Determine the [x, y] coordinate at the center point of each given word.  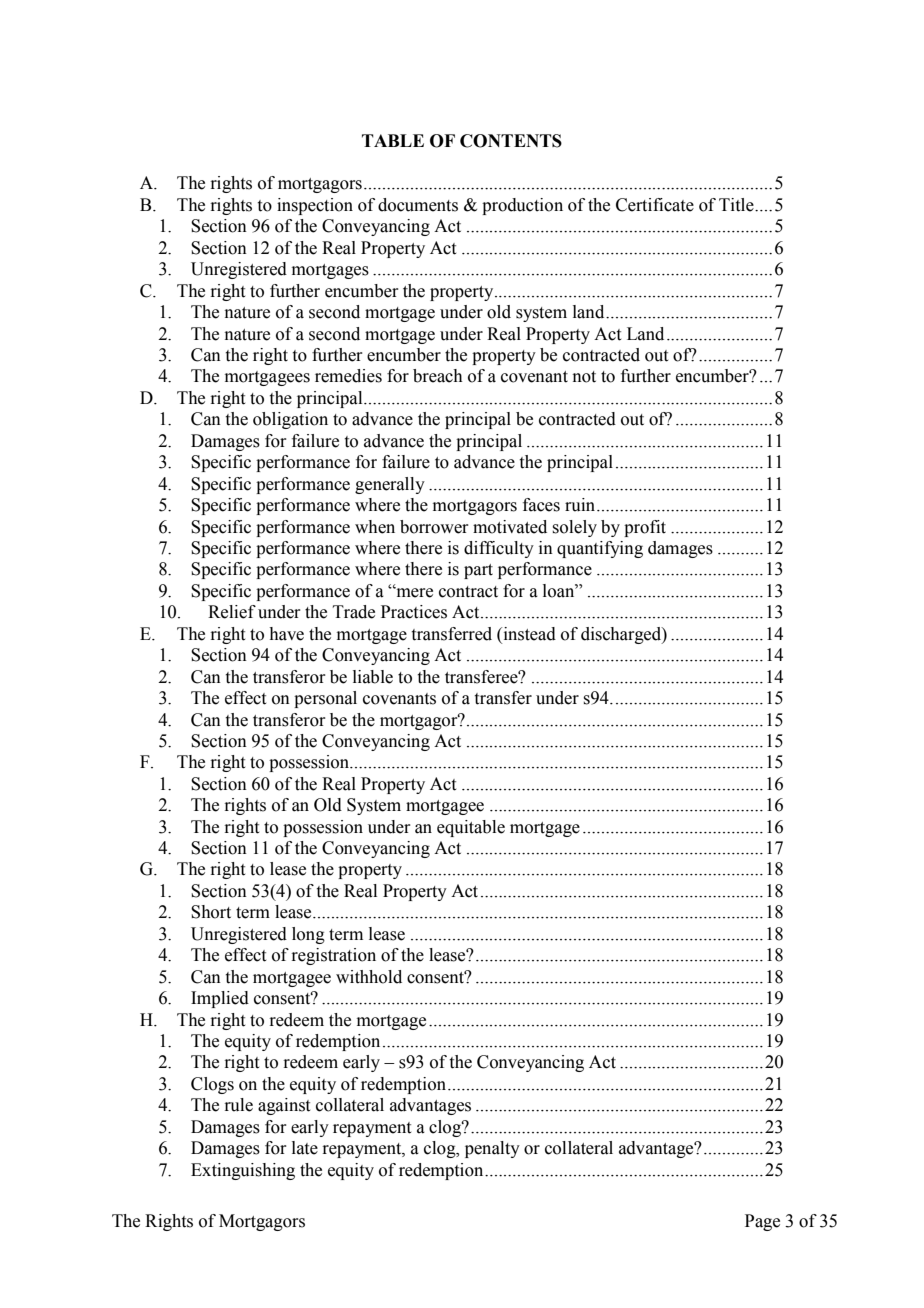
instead [528, 634]
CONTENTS [511, 141]
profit [645, 528]
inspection [315, 206]
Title [737, 205]
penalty [492, 1149]
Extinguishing [243, 1171]
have [286, 634]
